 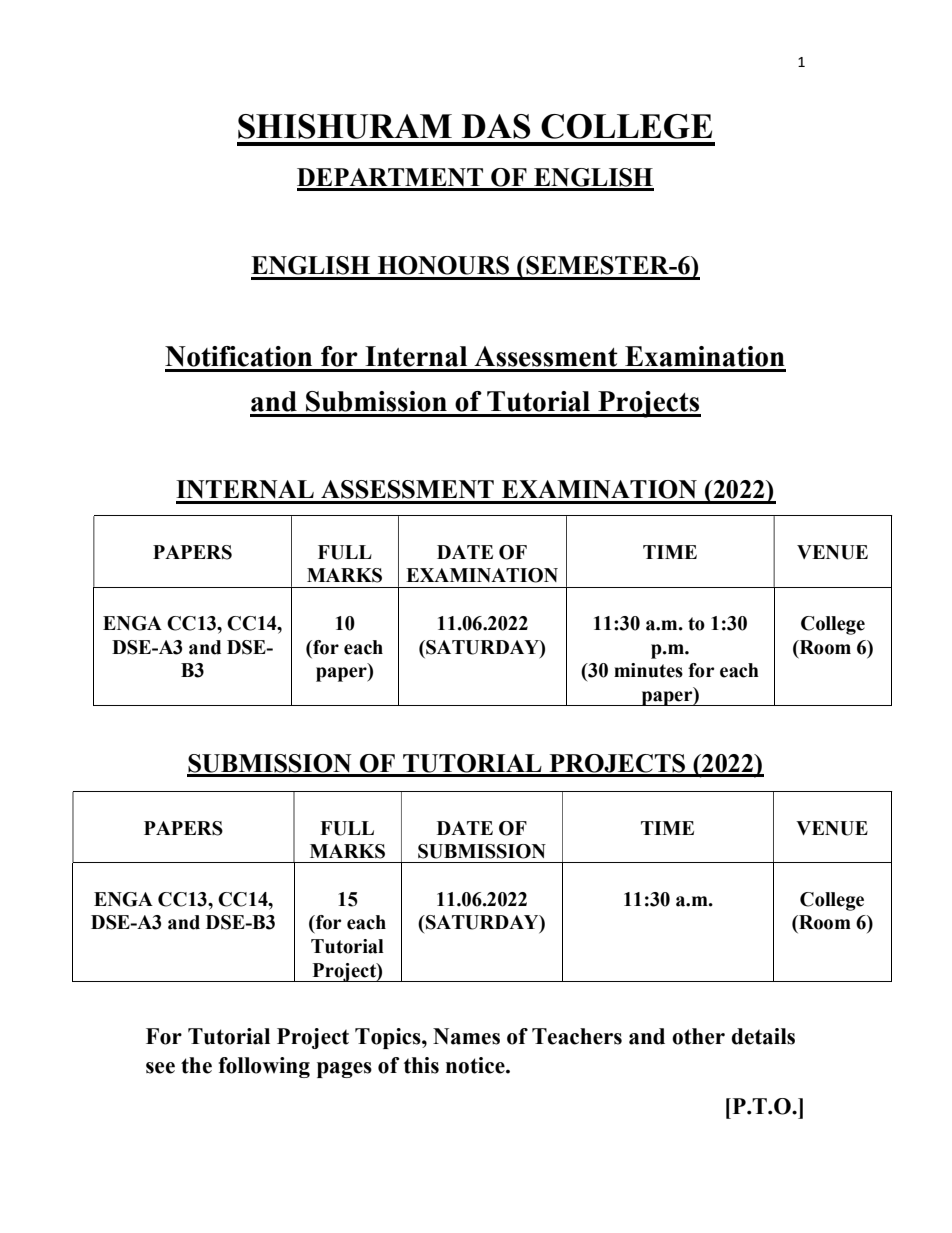 I want to click on Notification, so click(x=238, y=356).
